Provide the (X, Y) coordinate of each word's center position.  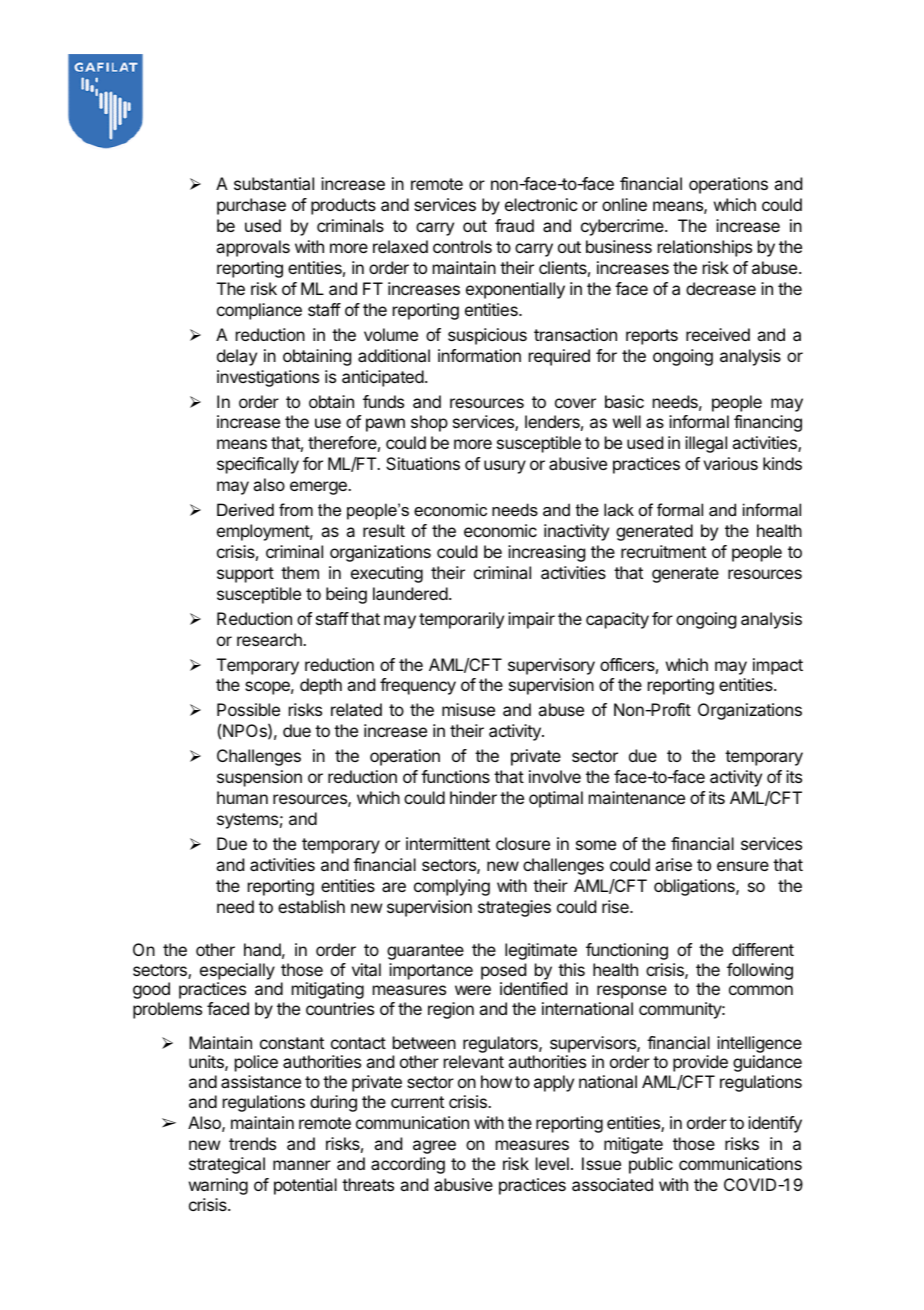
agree (434, 1147)
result (384, 530)
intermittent (448, 843)
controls (462, 246)
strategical (227, 1165)
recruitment (663, 551)
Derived (245, 509)
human (242, 797)
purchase (251, 206)
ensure (743, 866)
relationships (705, 248)
